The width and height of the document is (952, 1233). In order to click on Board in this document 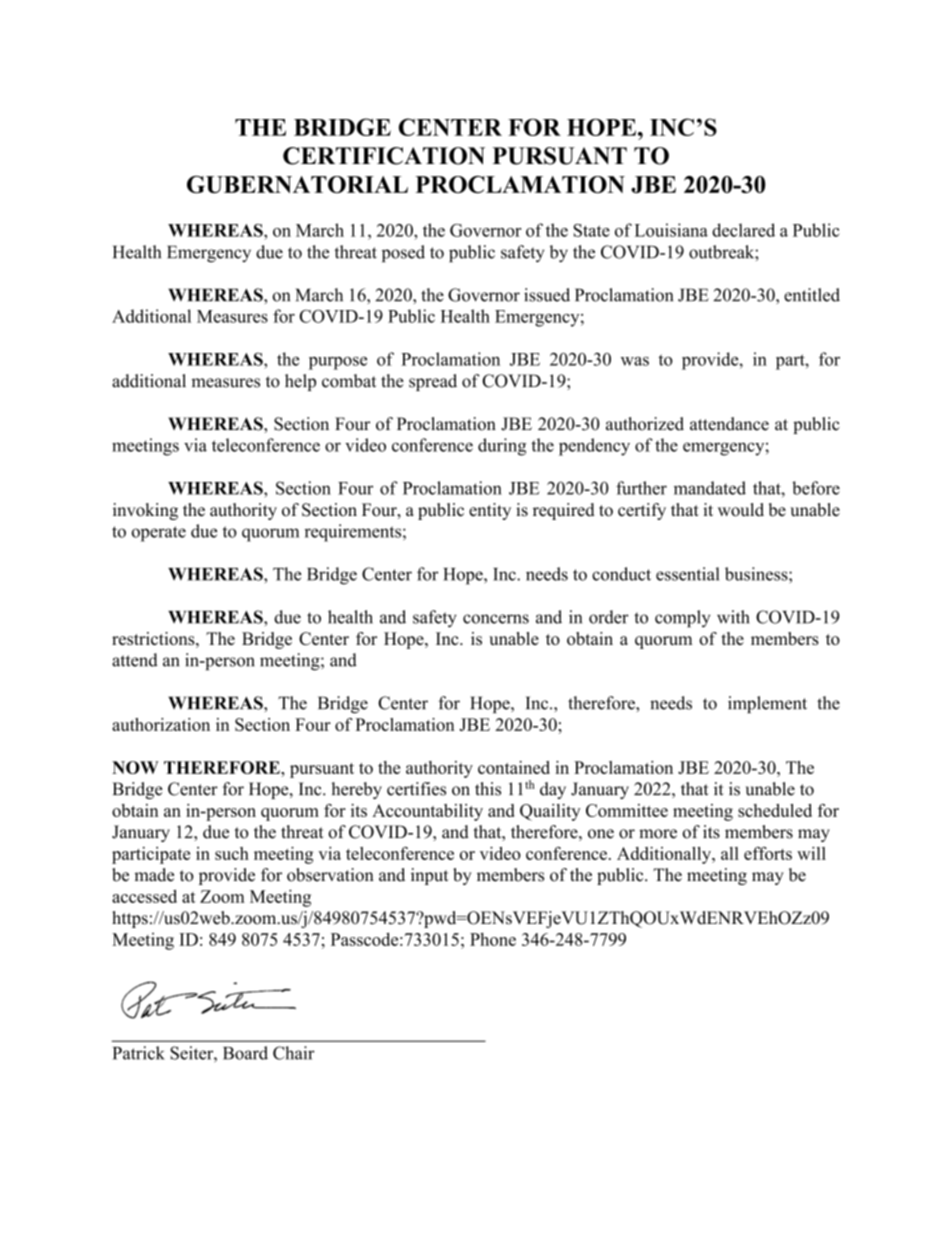, I will do `click(245, 1053)`.
